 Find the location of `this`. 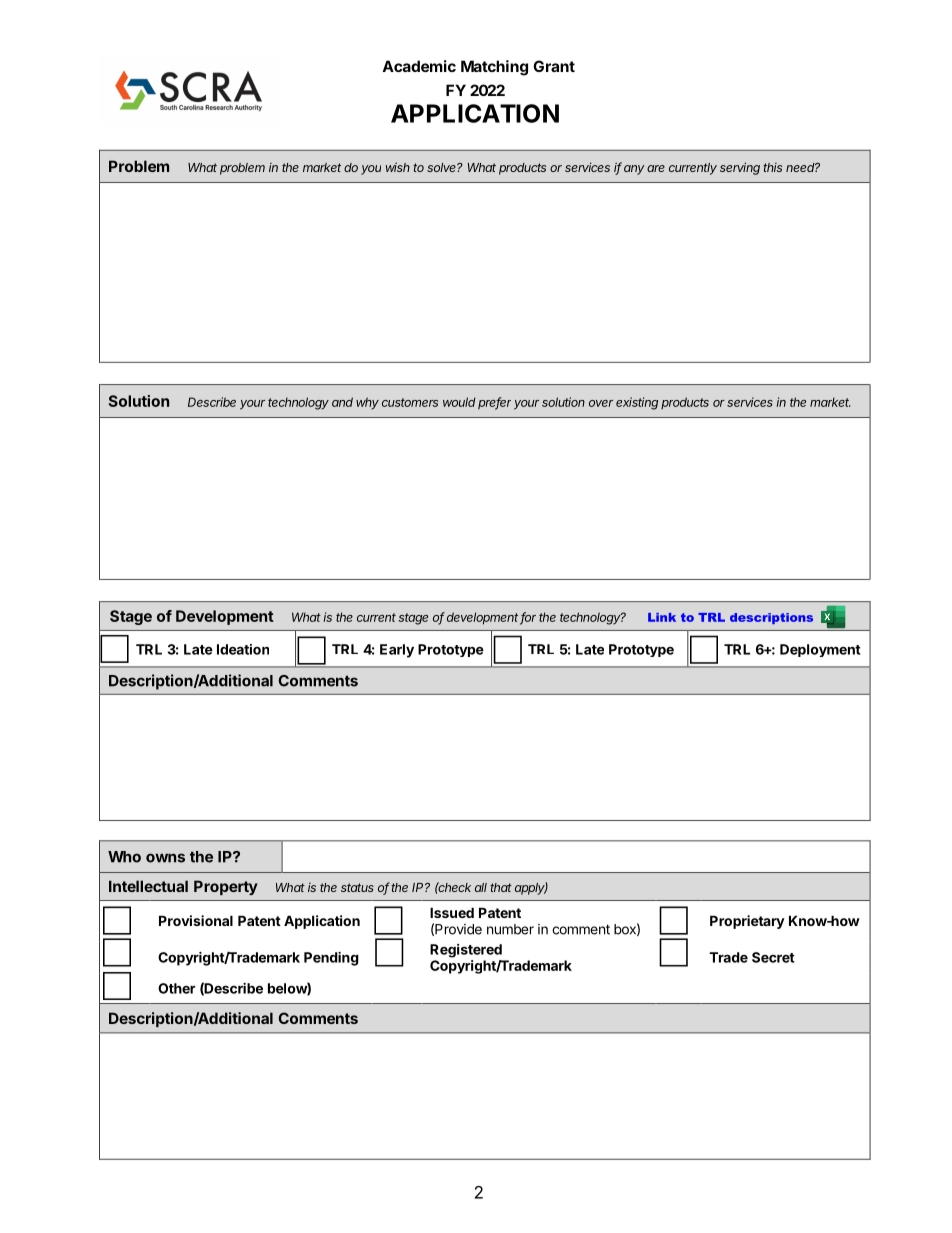

this is located at coordinates (772, 167).
